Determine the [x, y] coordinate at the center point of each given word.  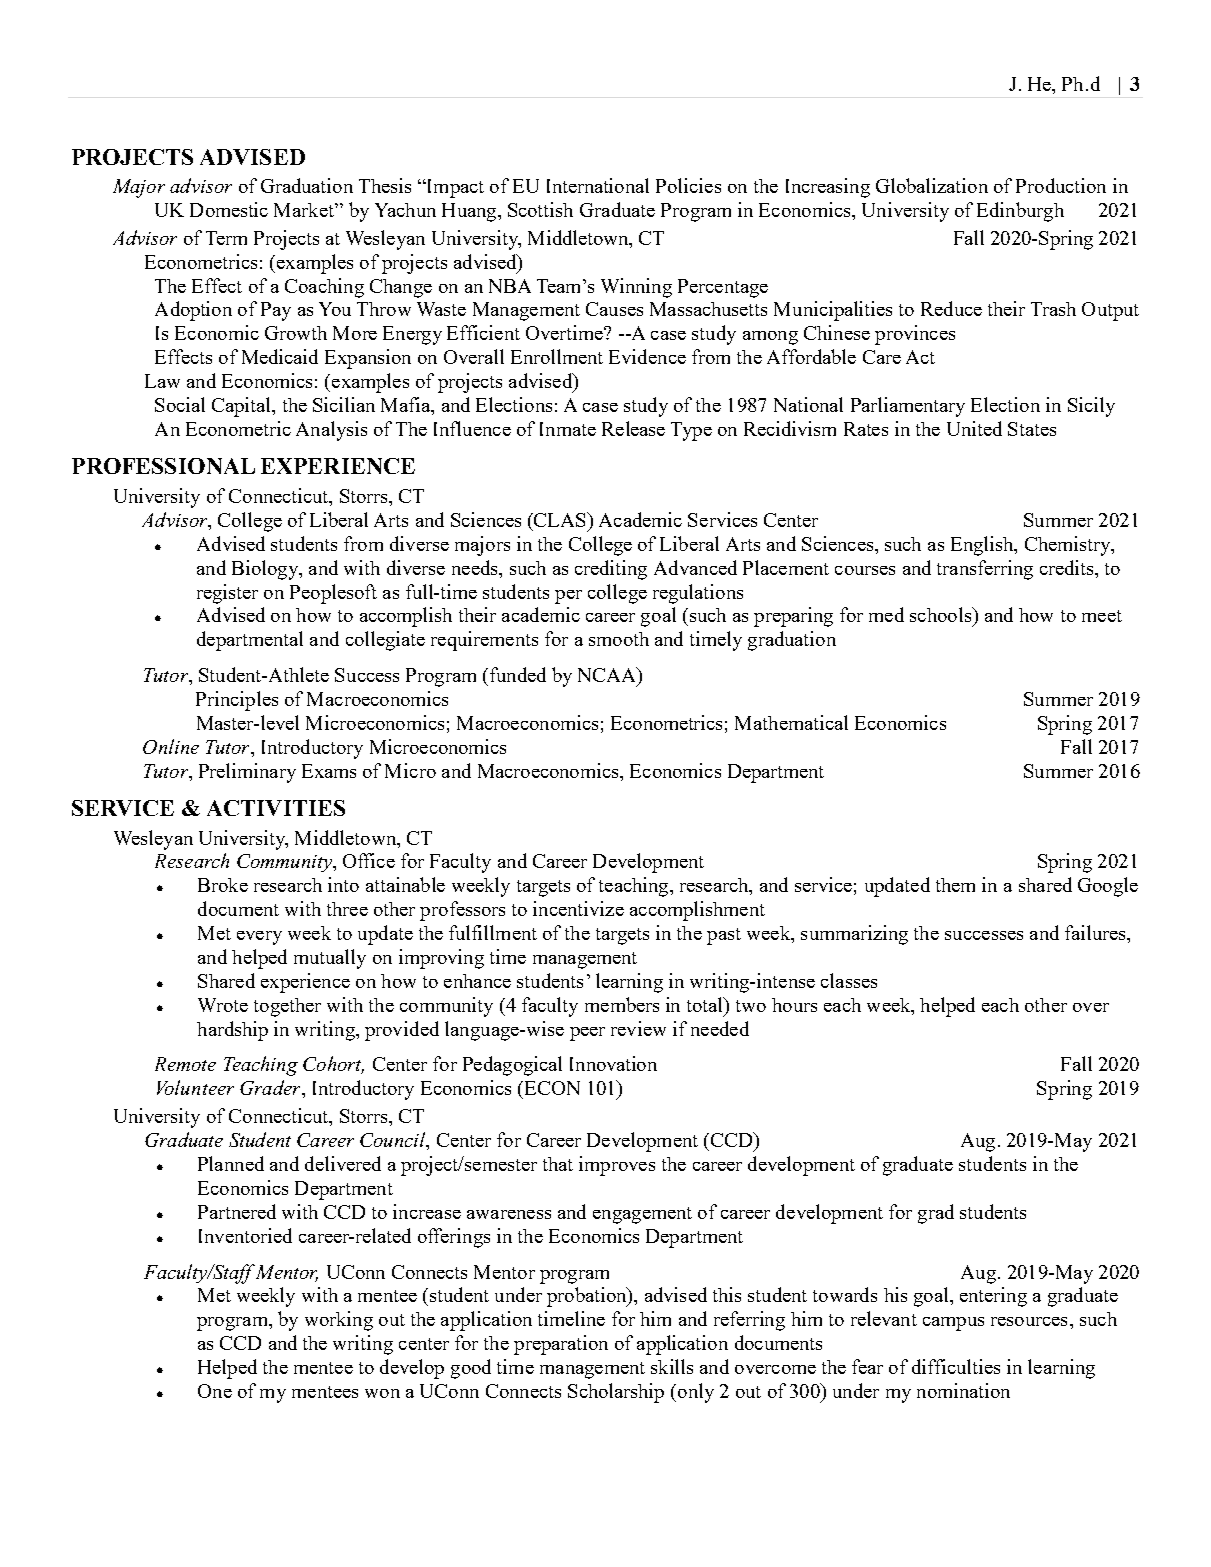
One [215, 1391]
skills [672, 1366]
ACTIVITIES [276, 808]
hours [794, 1005]
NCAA [608, 676]
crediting [611, 570]
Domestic [229, 209]
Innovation [613, 1063]
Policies [688, 185]
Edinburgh [1020, 212]
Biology [266, 570]
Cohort [333, 1065]
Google [1108, 887]
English [983, 546]
